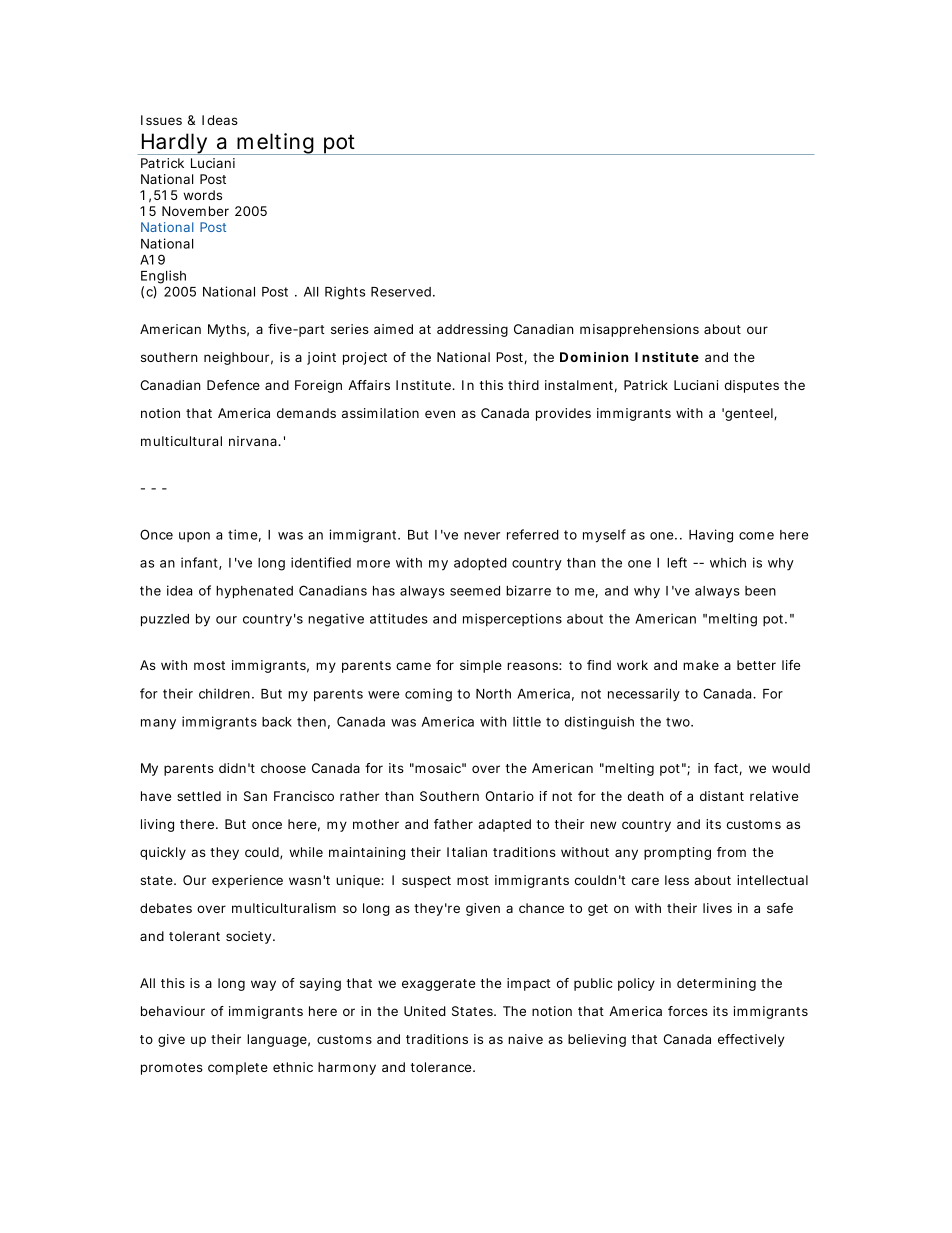 This screenshot has width=952, height=1233. What do you see at coordinates (443, 1067) in the screenshot?
I see `tolerance` at bounding box center [443, 1067].
